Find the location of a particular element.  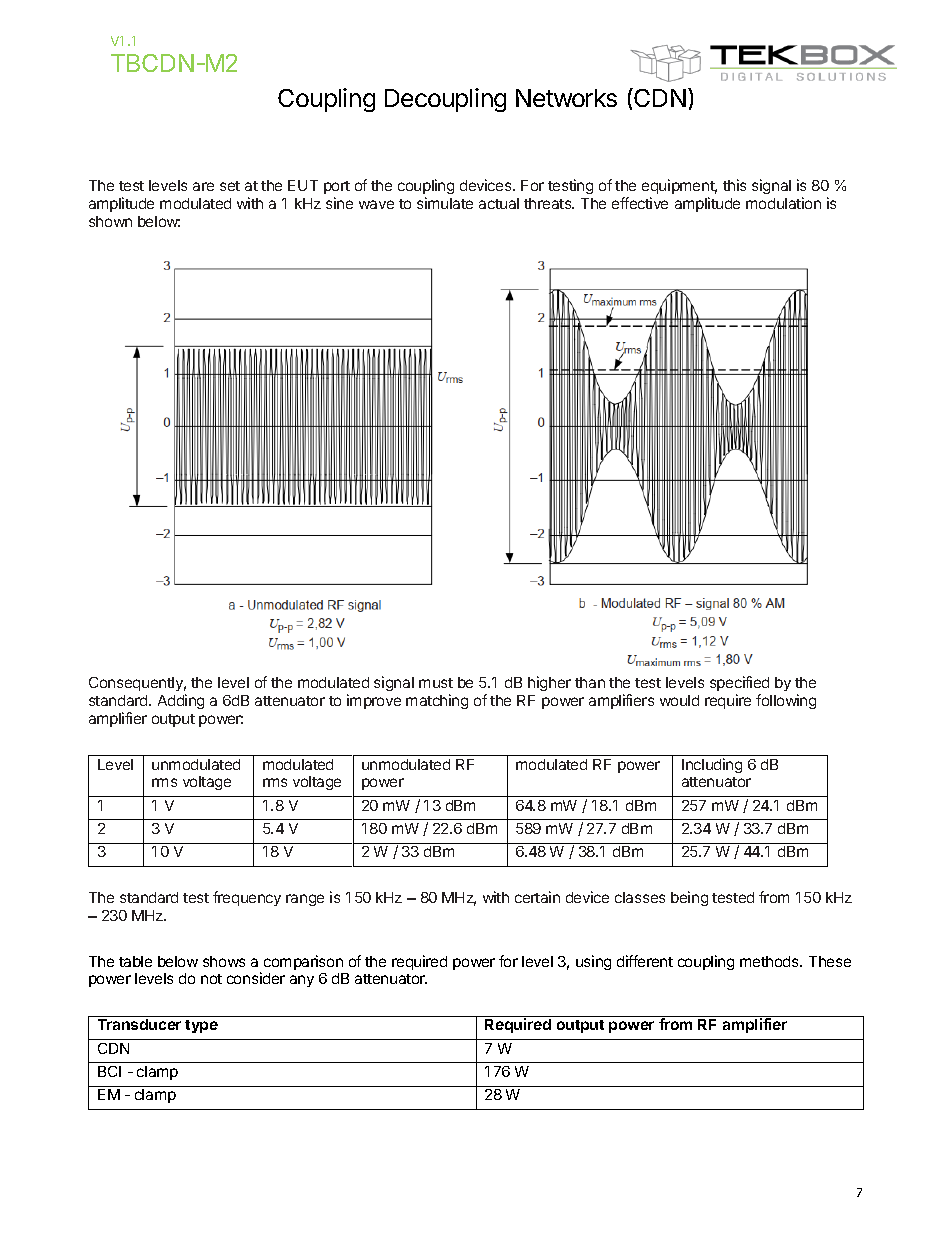

this is located at coordinates (734, 185).
